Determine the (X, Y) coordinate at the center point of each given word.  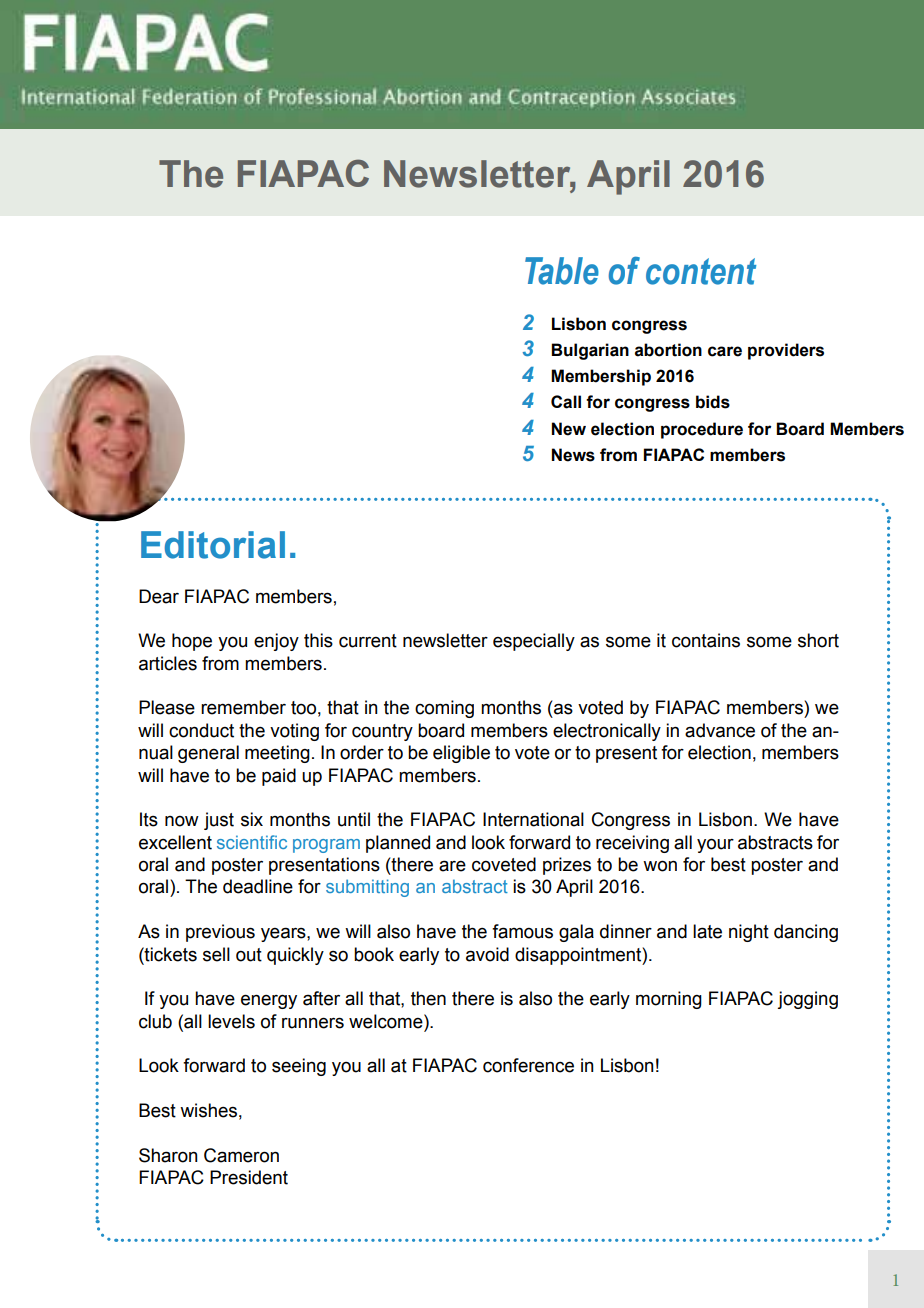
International (533, 819)
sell (216, 954)
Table (562, 271)
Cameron (241, 1155)
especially (534, 642)
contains (706, 640)
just (219, 821)
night (749, 933)
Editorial (213, 545)
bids (713, 402)
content (701, 271)
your (715, 845)
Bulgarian (590, 351)
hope (192, 642)
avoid (487, 954)
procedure (702, 430)
